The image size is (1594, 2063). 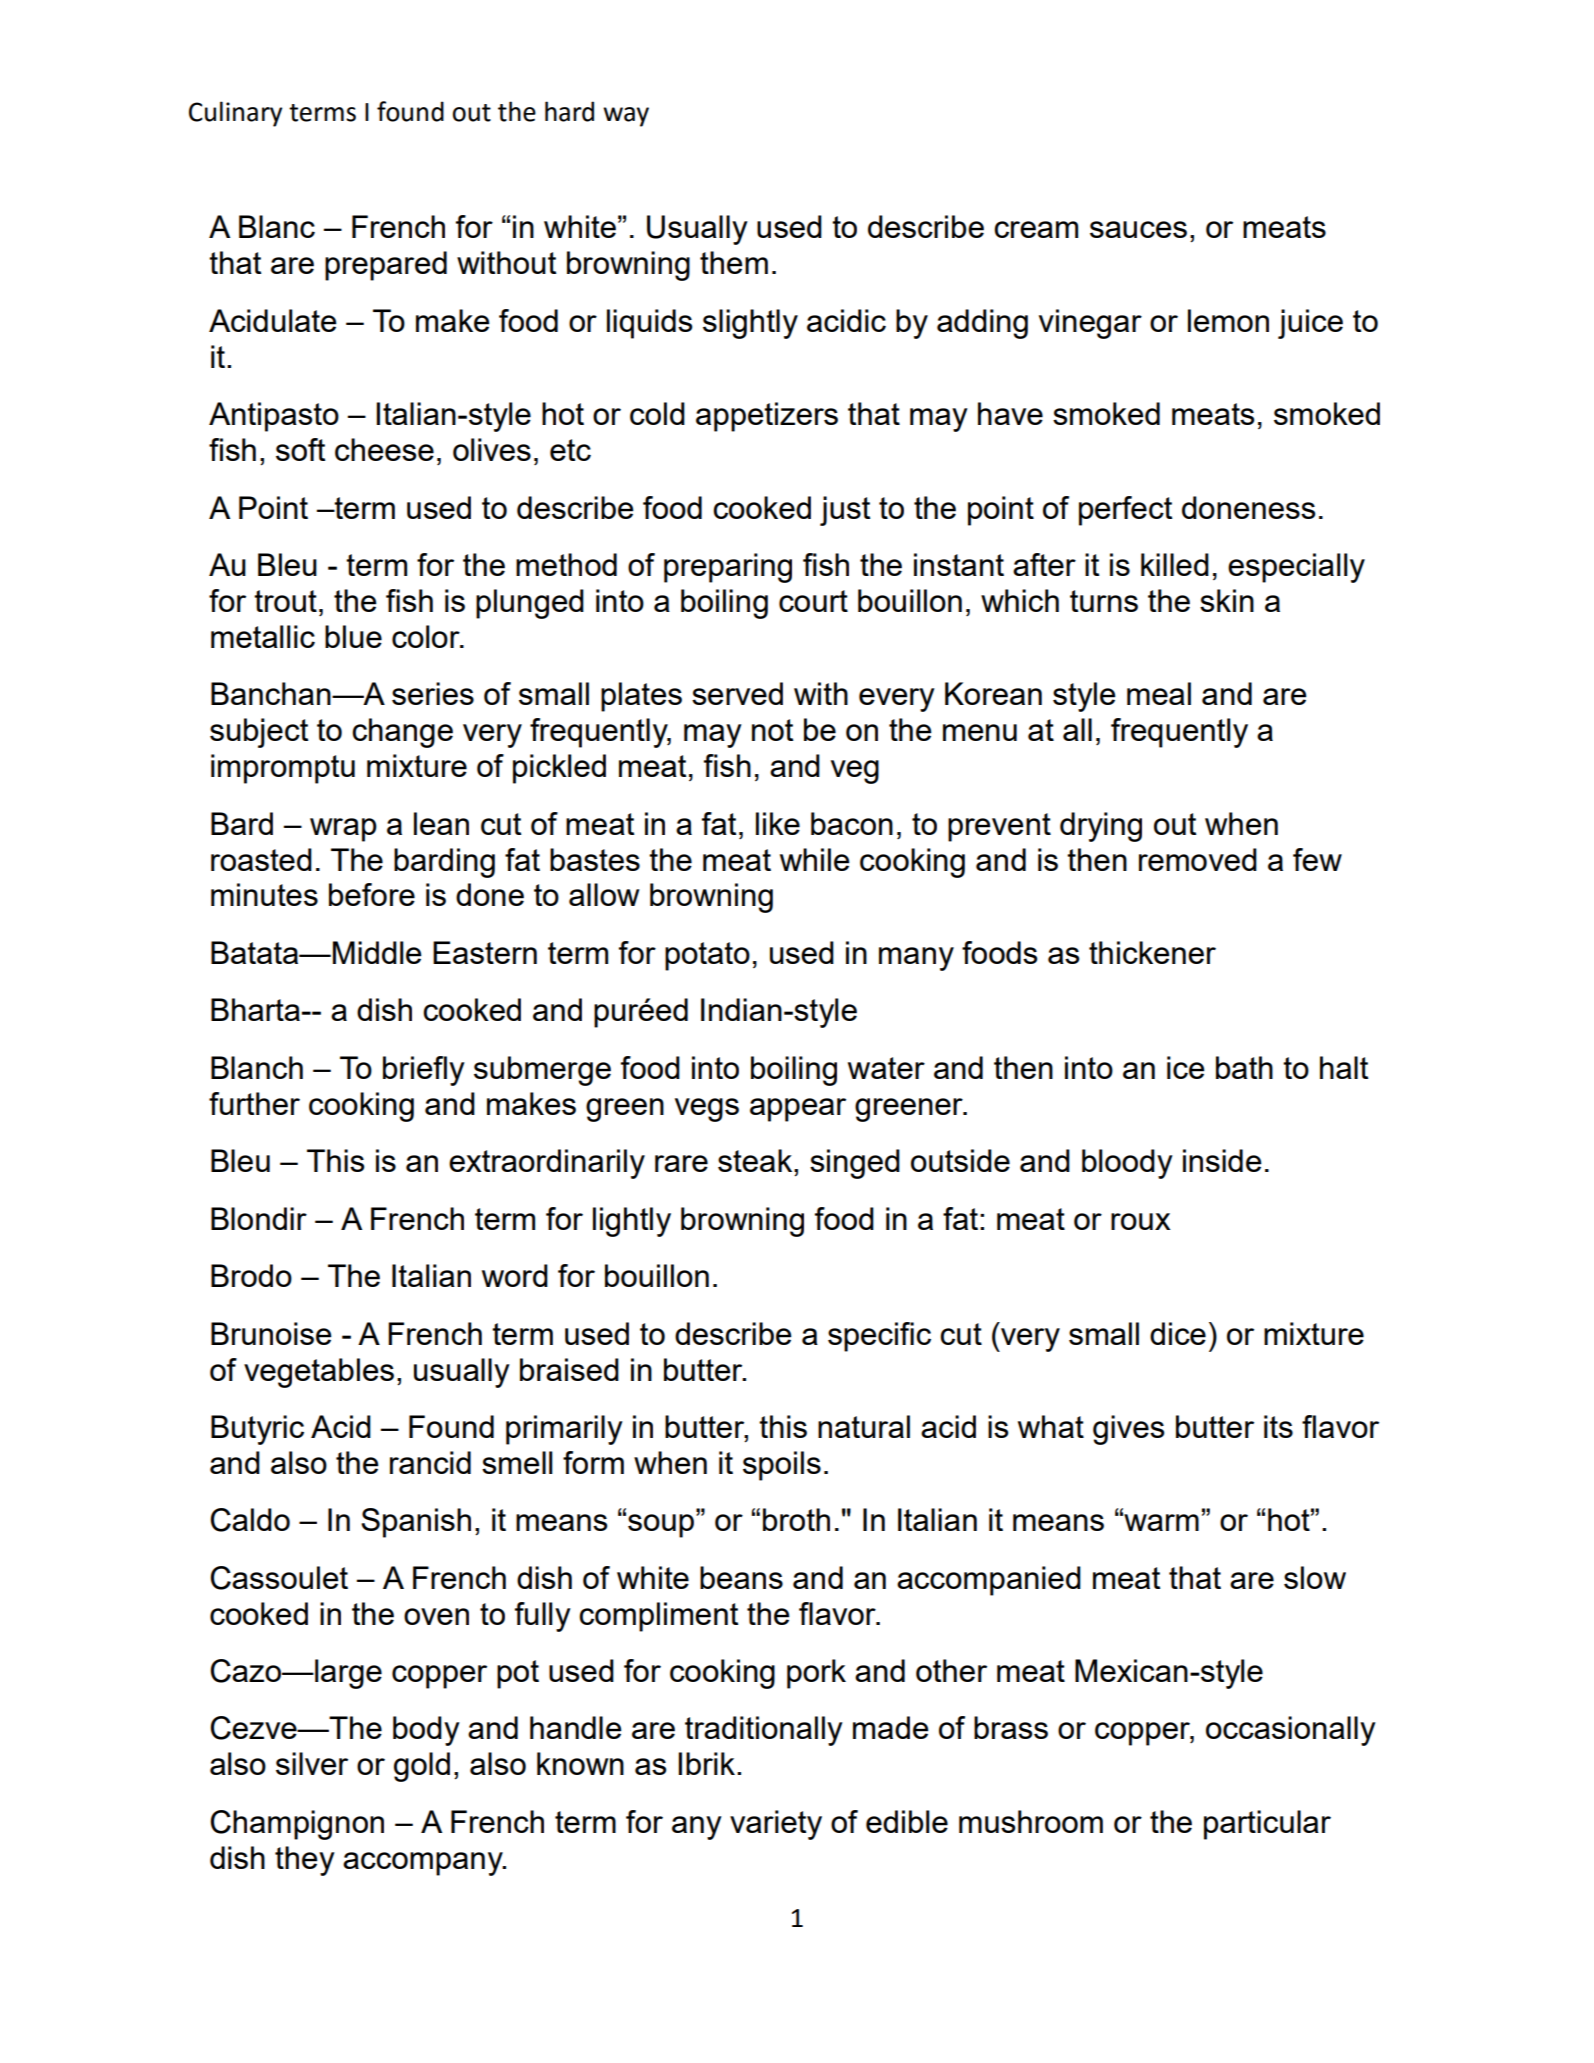 I want to click on roux, so click(x=1141, y=1221).
